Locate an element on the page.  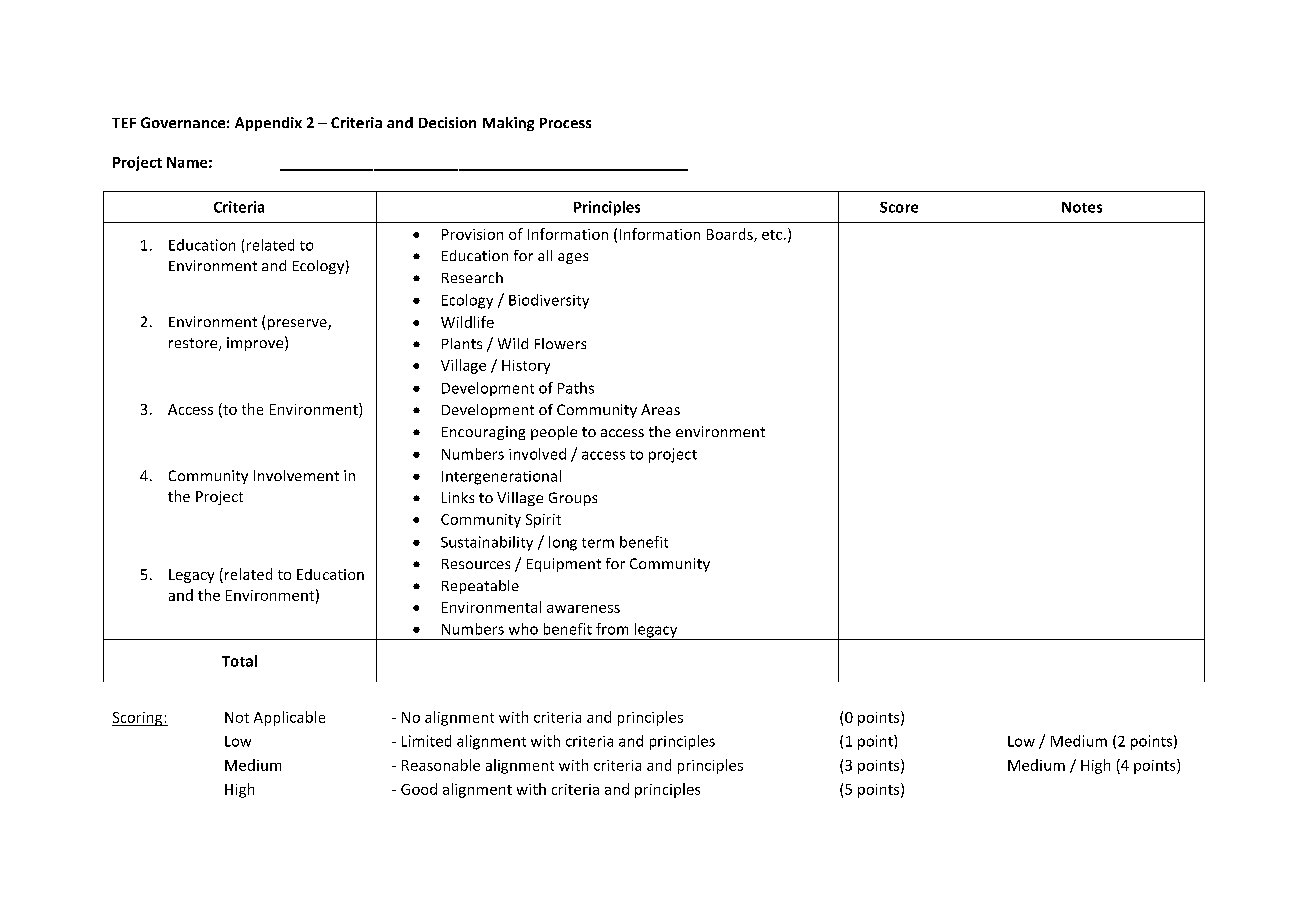
Applicable is located at coordinates (289, 718).
